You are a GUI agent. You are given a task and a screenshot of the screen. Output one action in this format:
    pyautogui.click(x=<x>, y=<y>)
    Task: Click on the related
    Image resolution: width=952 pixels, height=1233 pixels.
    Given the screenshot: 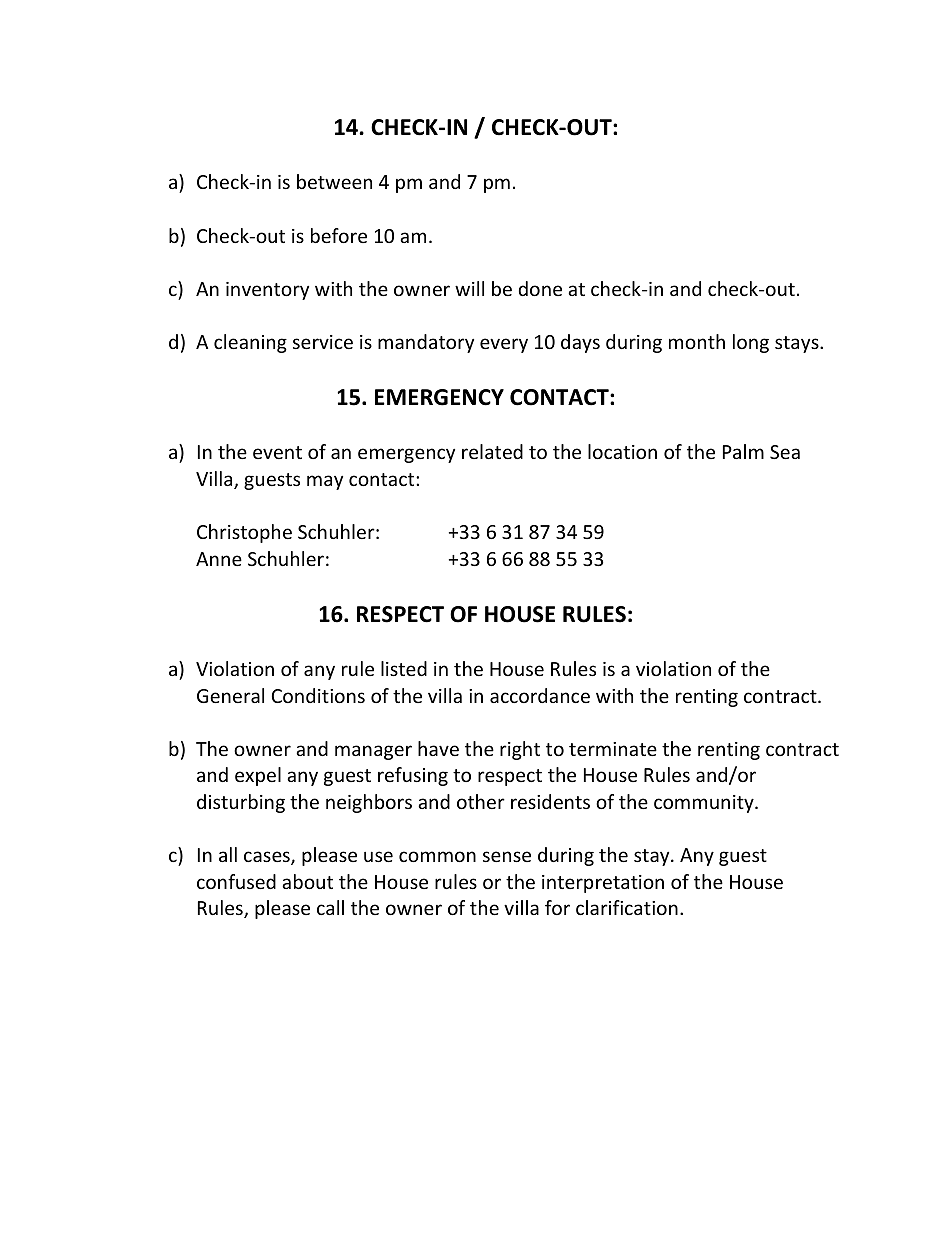 What is the action you would take?
    pyautogui.click(x=492, y=451)
